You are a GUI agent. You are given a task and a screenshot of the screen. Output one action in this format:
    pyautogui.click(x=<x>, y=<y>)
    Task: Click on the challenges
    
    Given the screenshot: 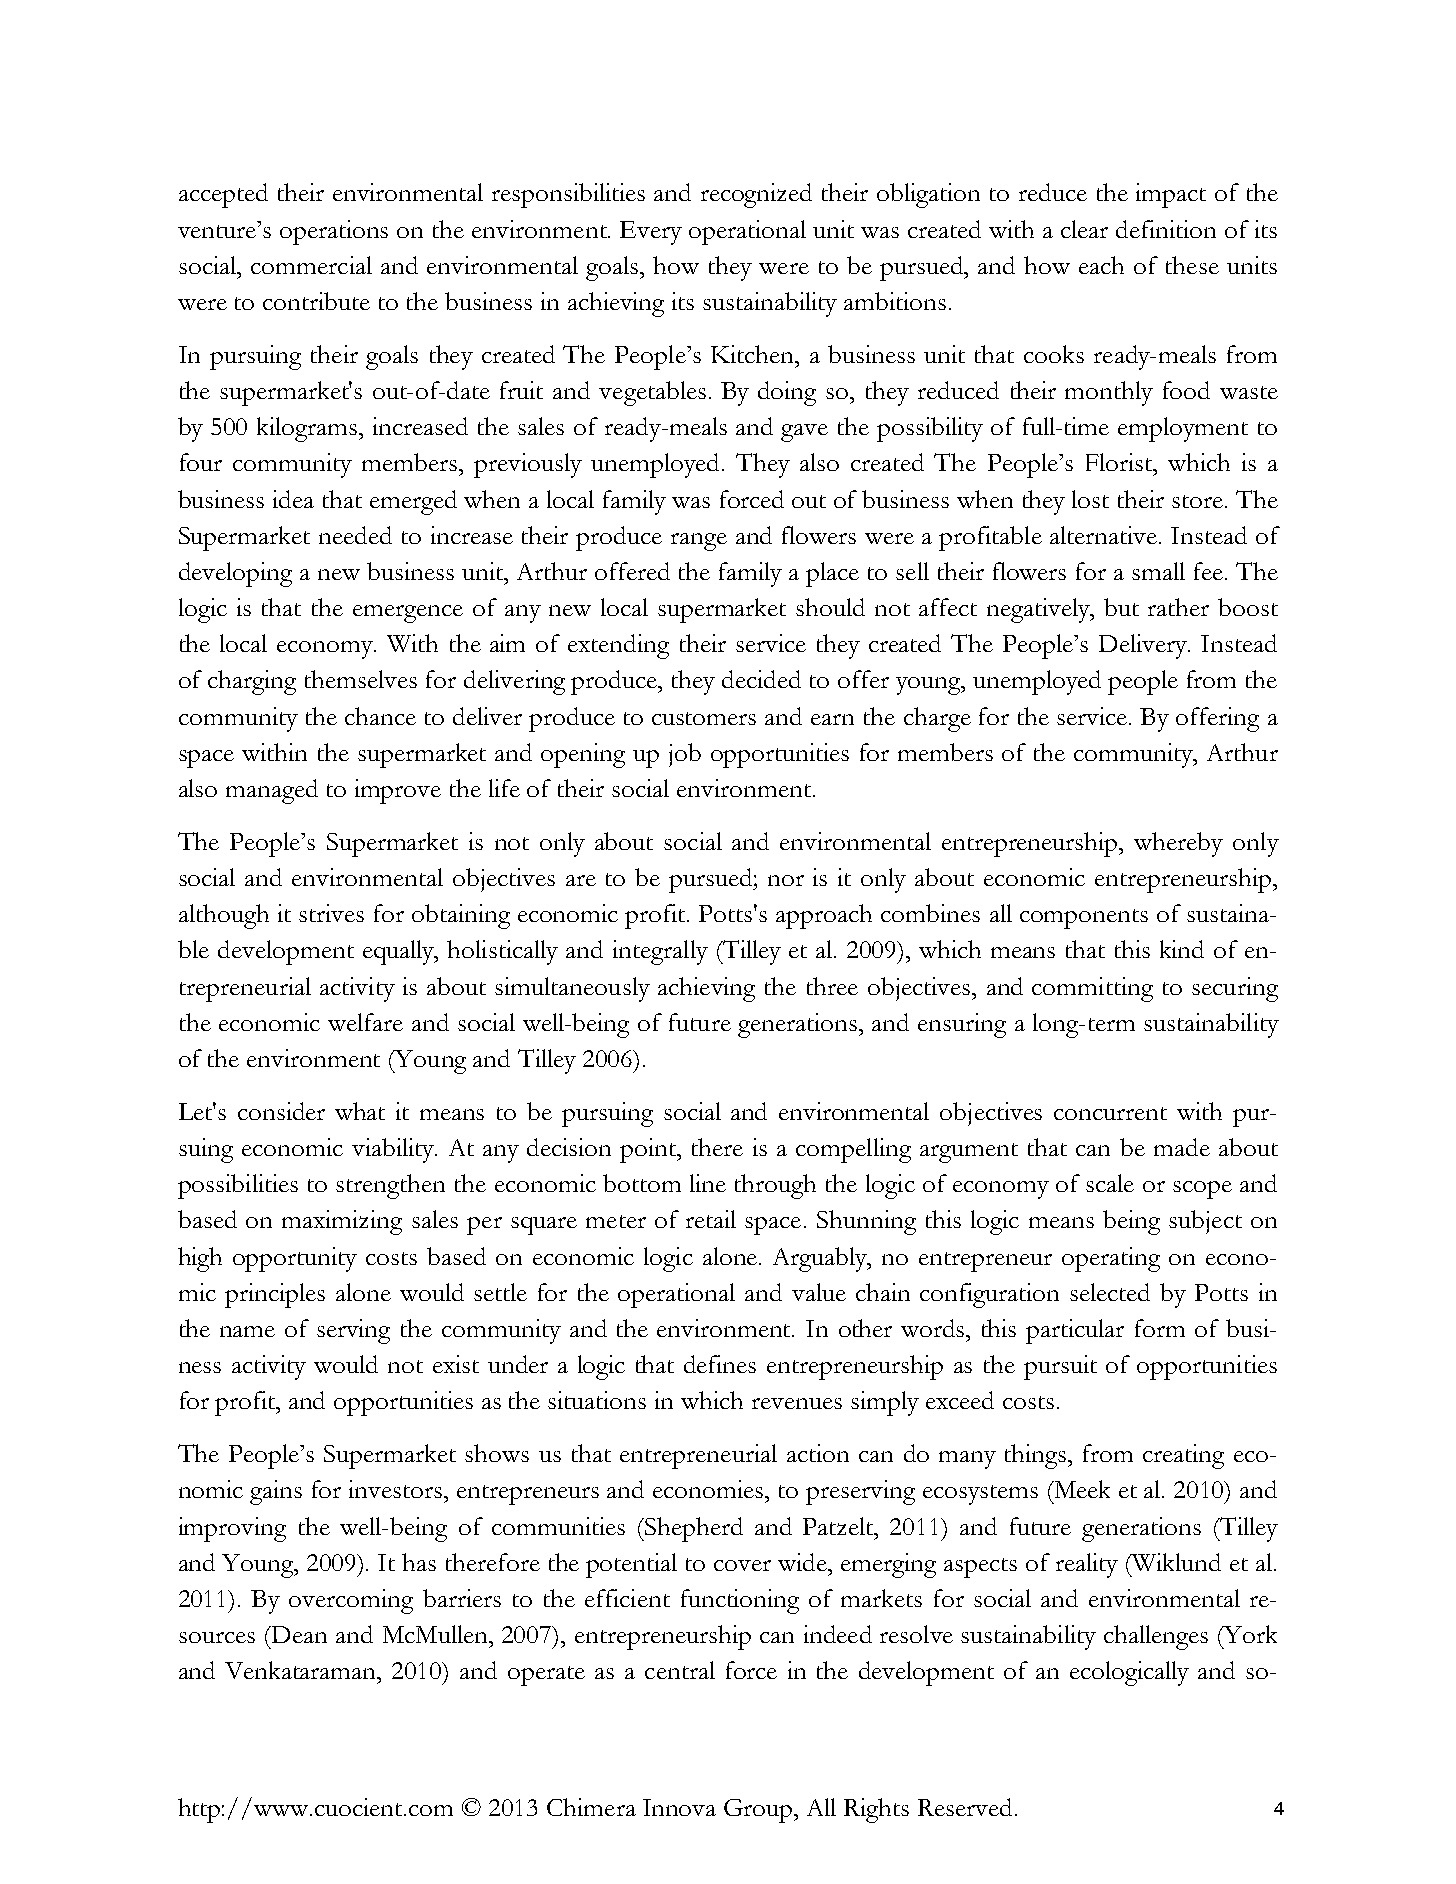 What is the action you would take?
    pyautogui.click(x=1156, y=1637)
